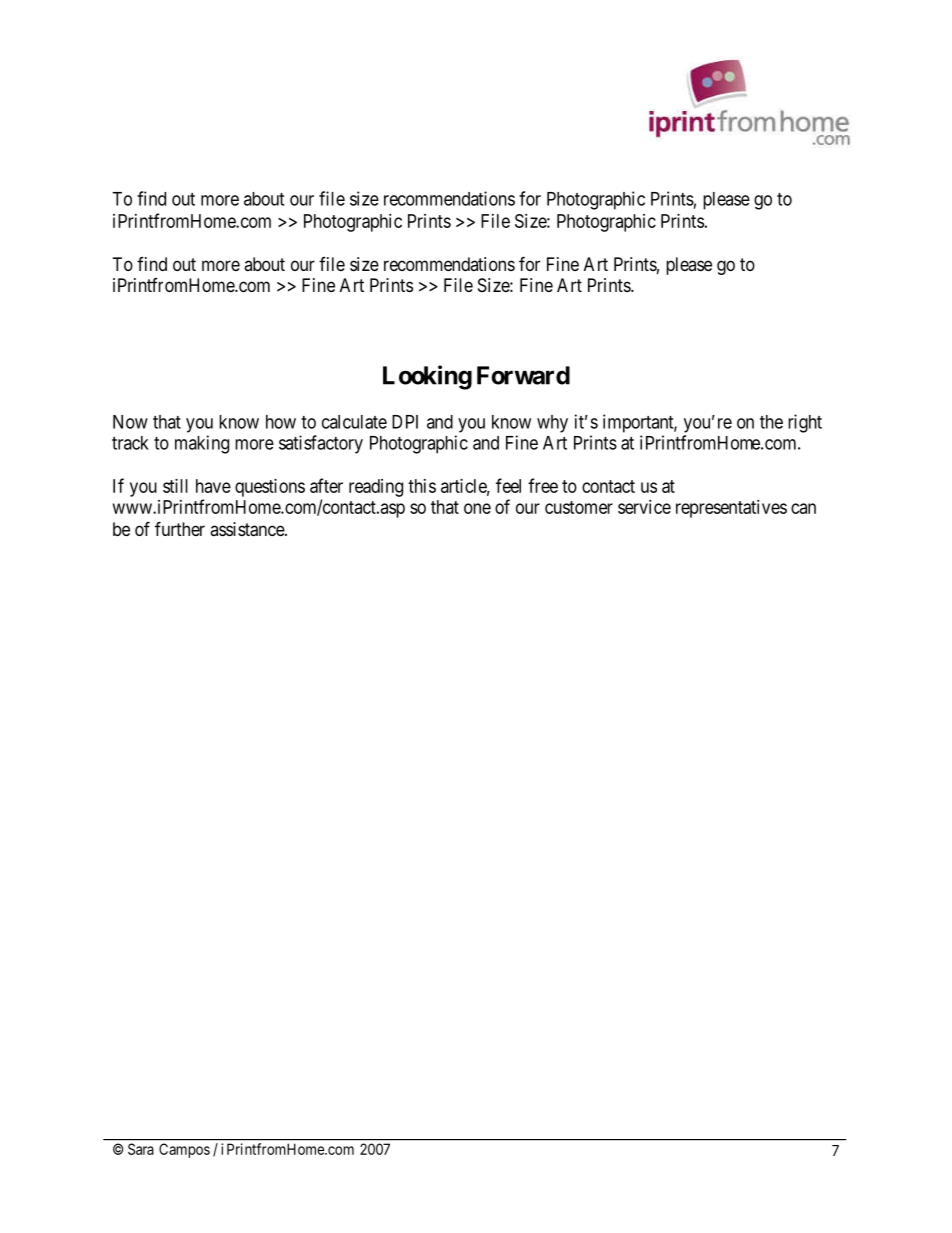  I want to click on Sara, so click(141, 1149).
